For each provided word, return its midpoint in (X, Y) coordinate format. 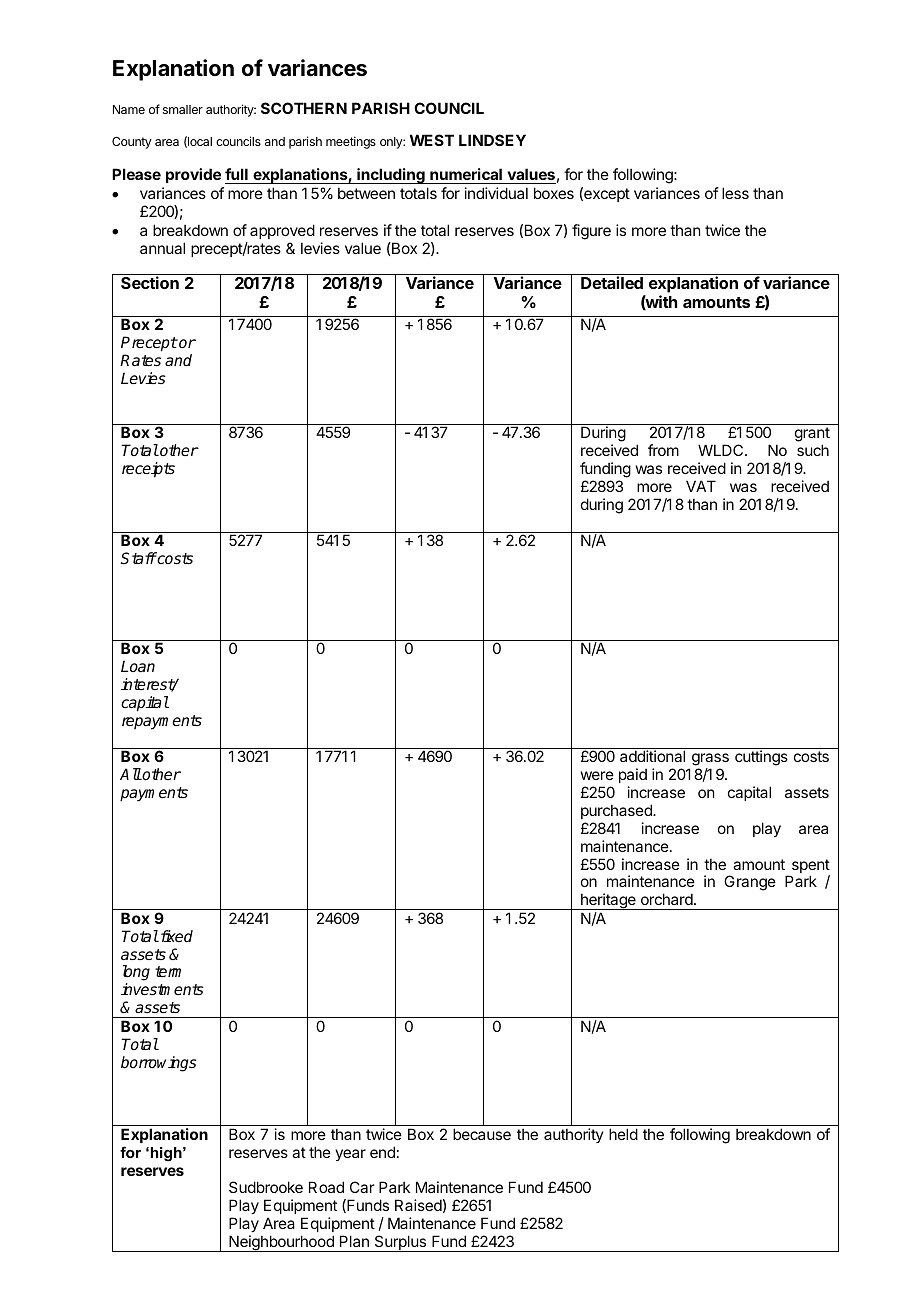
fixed (175, 936)
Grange (750, 883)
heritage (608, 901)
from (663, 450)
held (623, 1134)
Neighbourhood (281, 1243)
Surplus (400, 1243)
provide (193, 175)
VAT (701, 486)
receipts (148, 470)
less (735, 193)
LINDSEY (492, 140)
